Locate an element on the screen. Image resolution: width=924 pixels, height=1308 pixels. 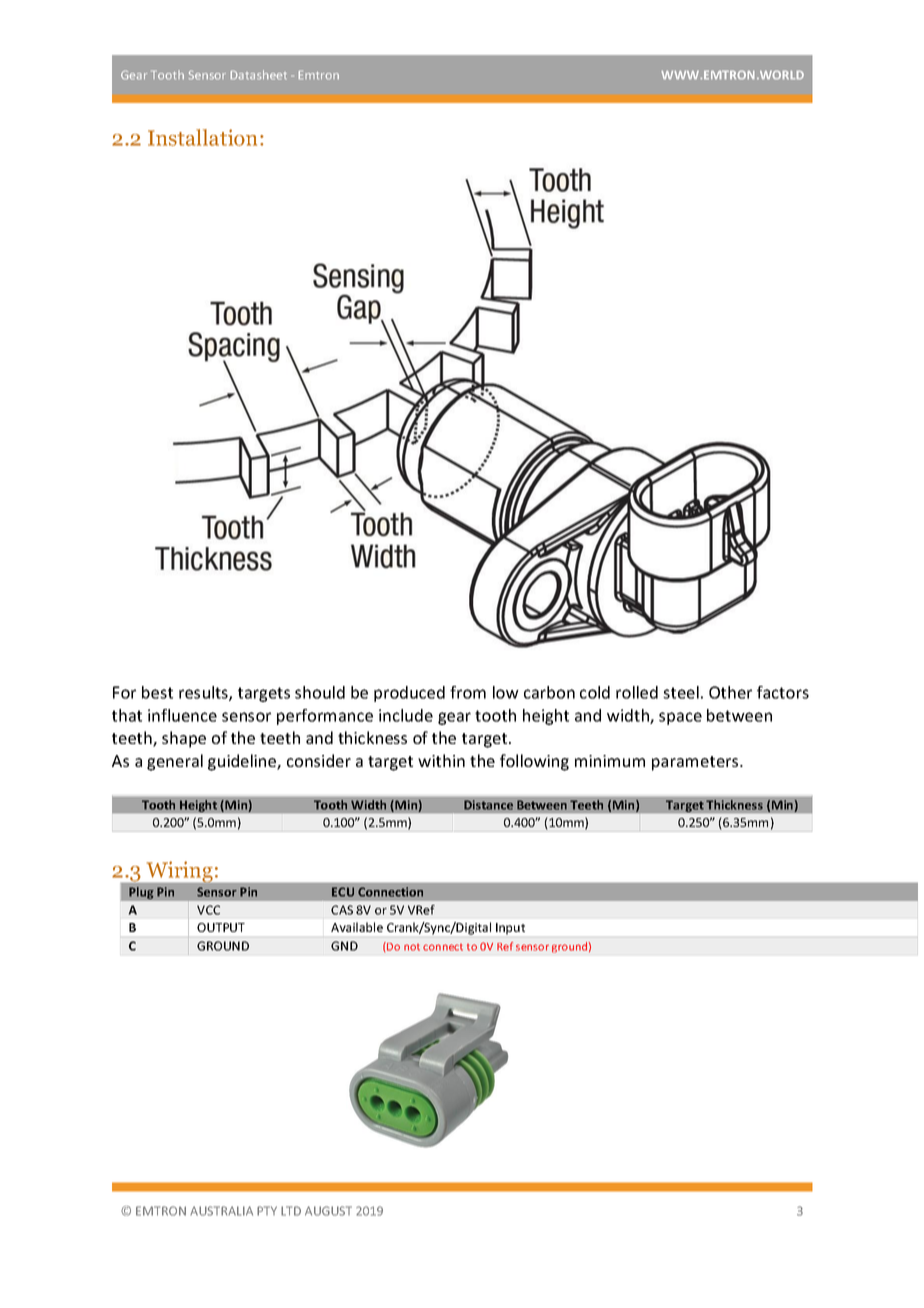
Datasheet is located at coordinates (258, 75).
